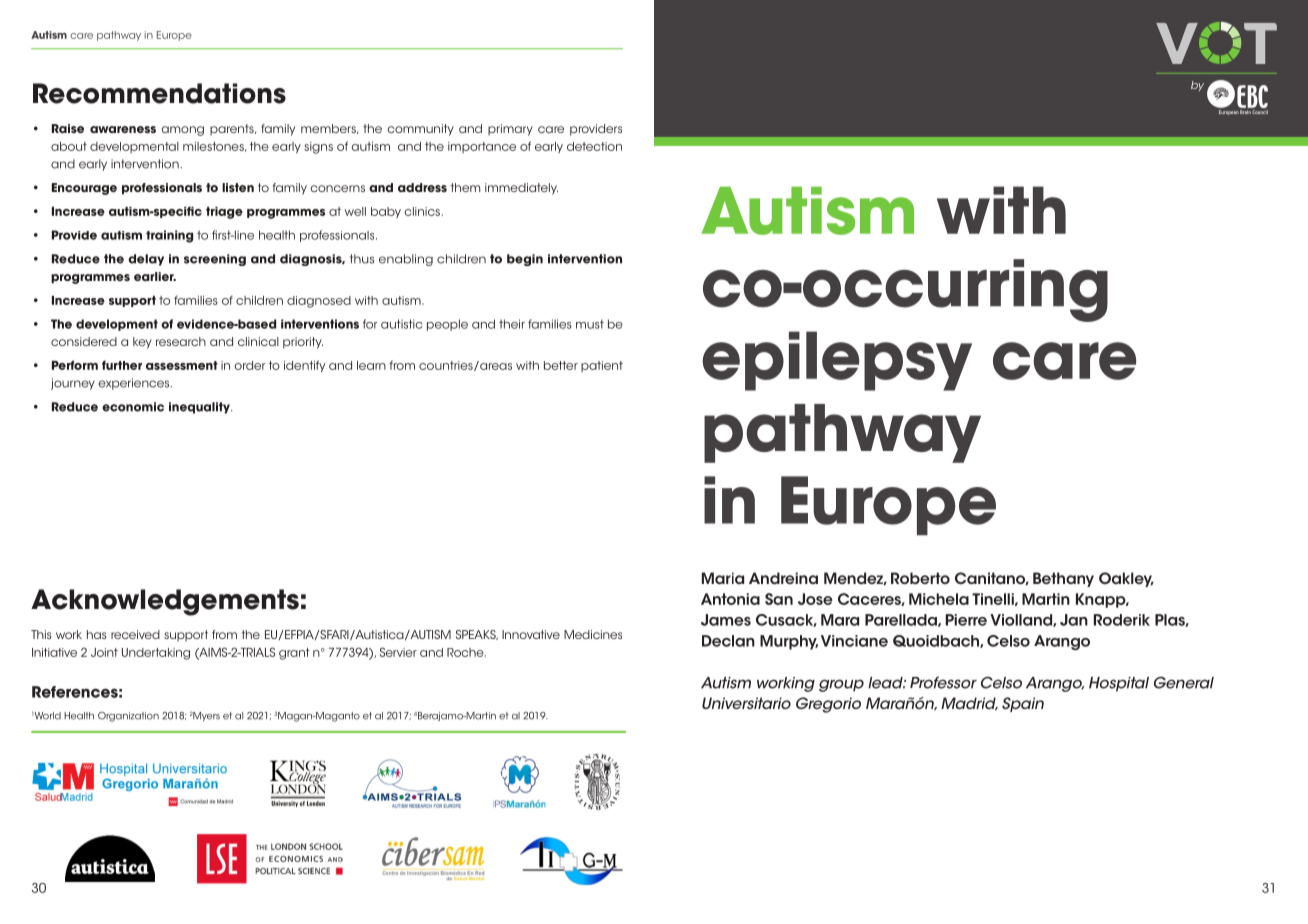  What do you see at coordinates (828, 705) in the screenshot?
I see `Gregorio` at bounding box center [828, 705].
